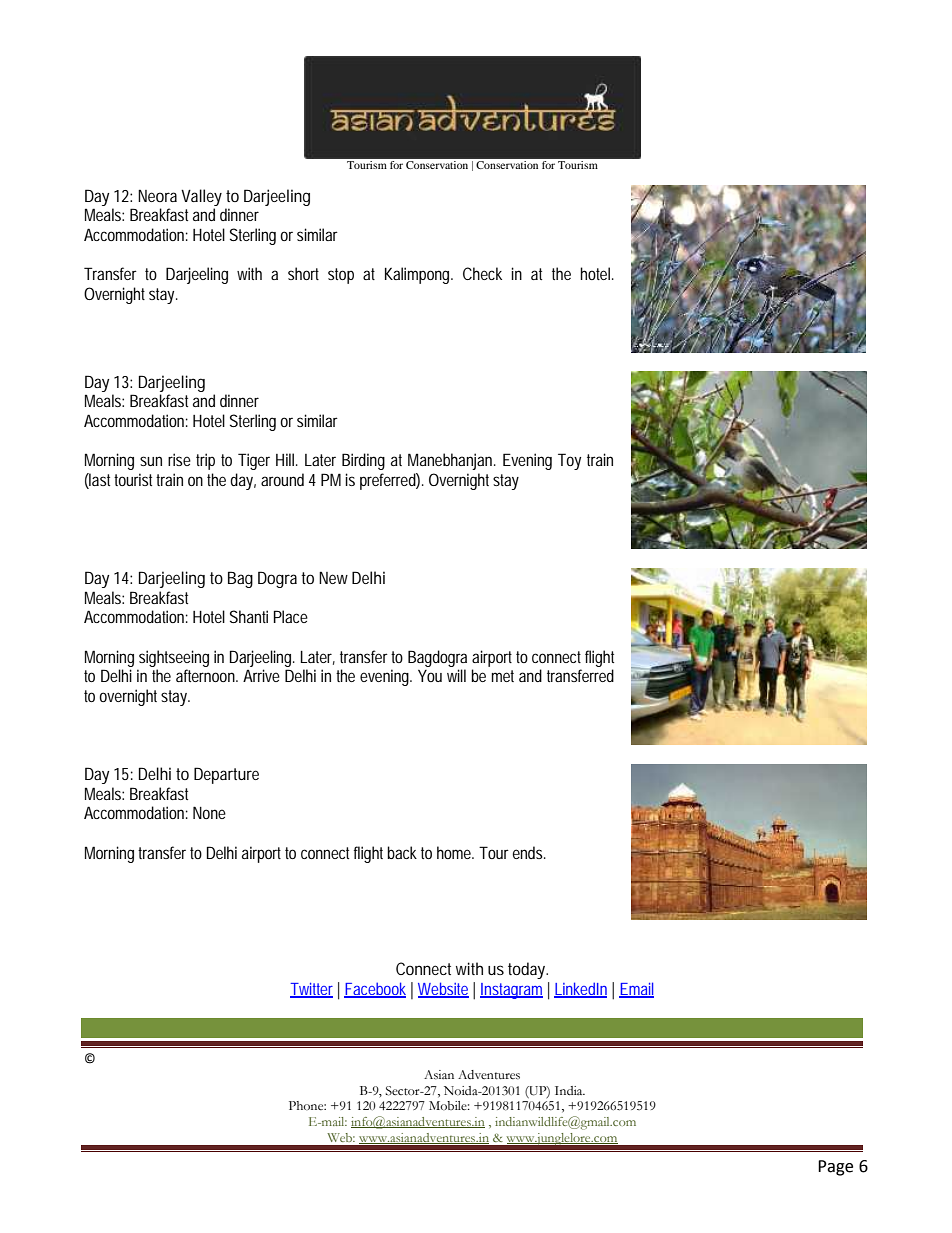 Image resolution: width=952 pixels, height=1233 pixels. What do you see at coordinates (430, 676) in the image?
I see `You` at bounding box center [430, 676].
